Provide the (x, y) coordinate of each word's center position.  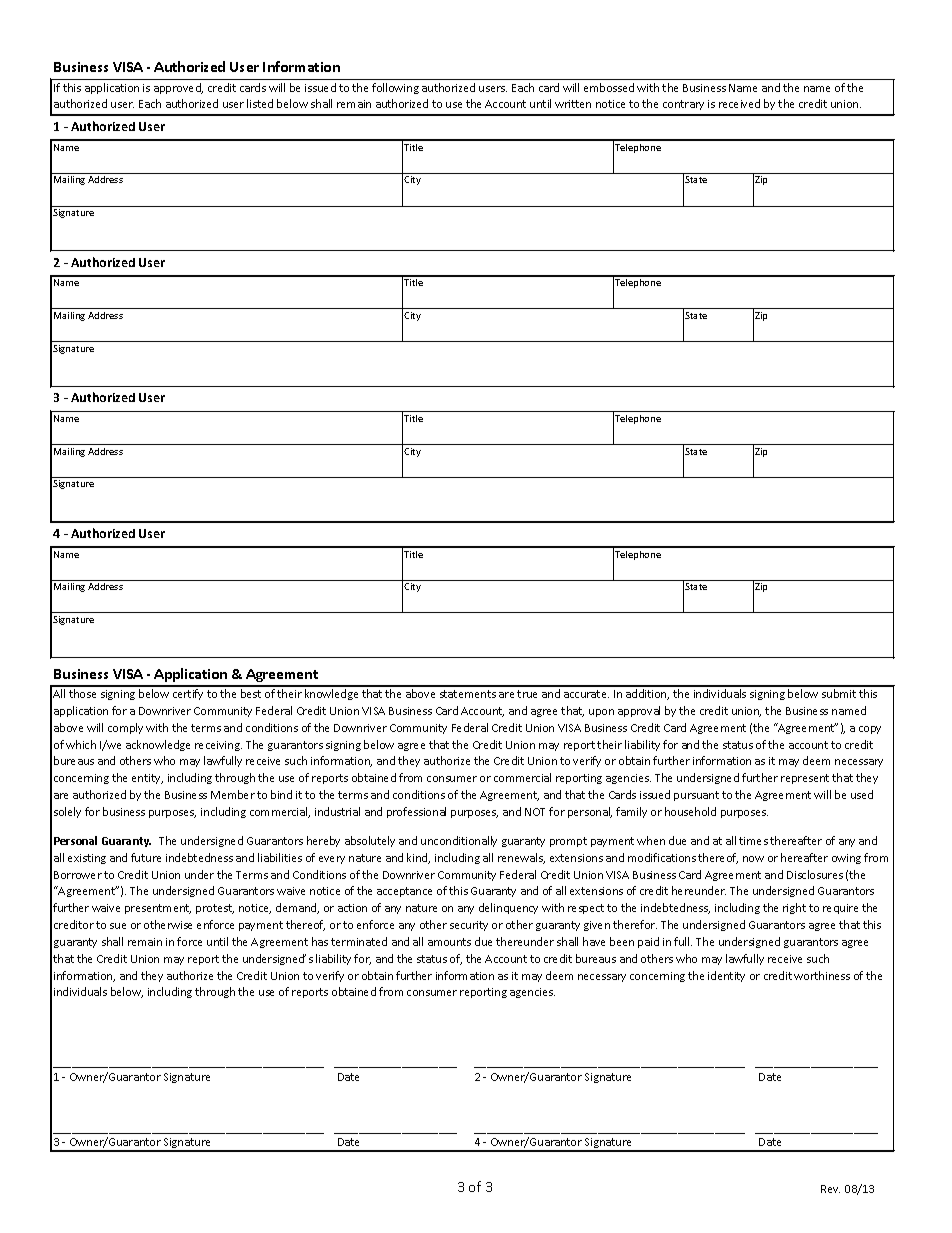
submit (839, 693)
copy (870, 730)
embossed (609, 87)
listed (260, 103)
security (469, 926)
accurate (586, 694)
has (320, 941)
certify (188, 694)
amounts (449, 942)
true (527, 694)
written (573, 104)
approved (178, 88)
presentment (158, 909)
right (794, 908)
